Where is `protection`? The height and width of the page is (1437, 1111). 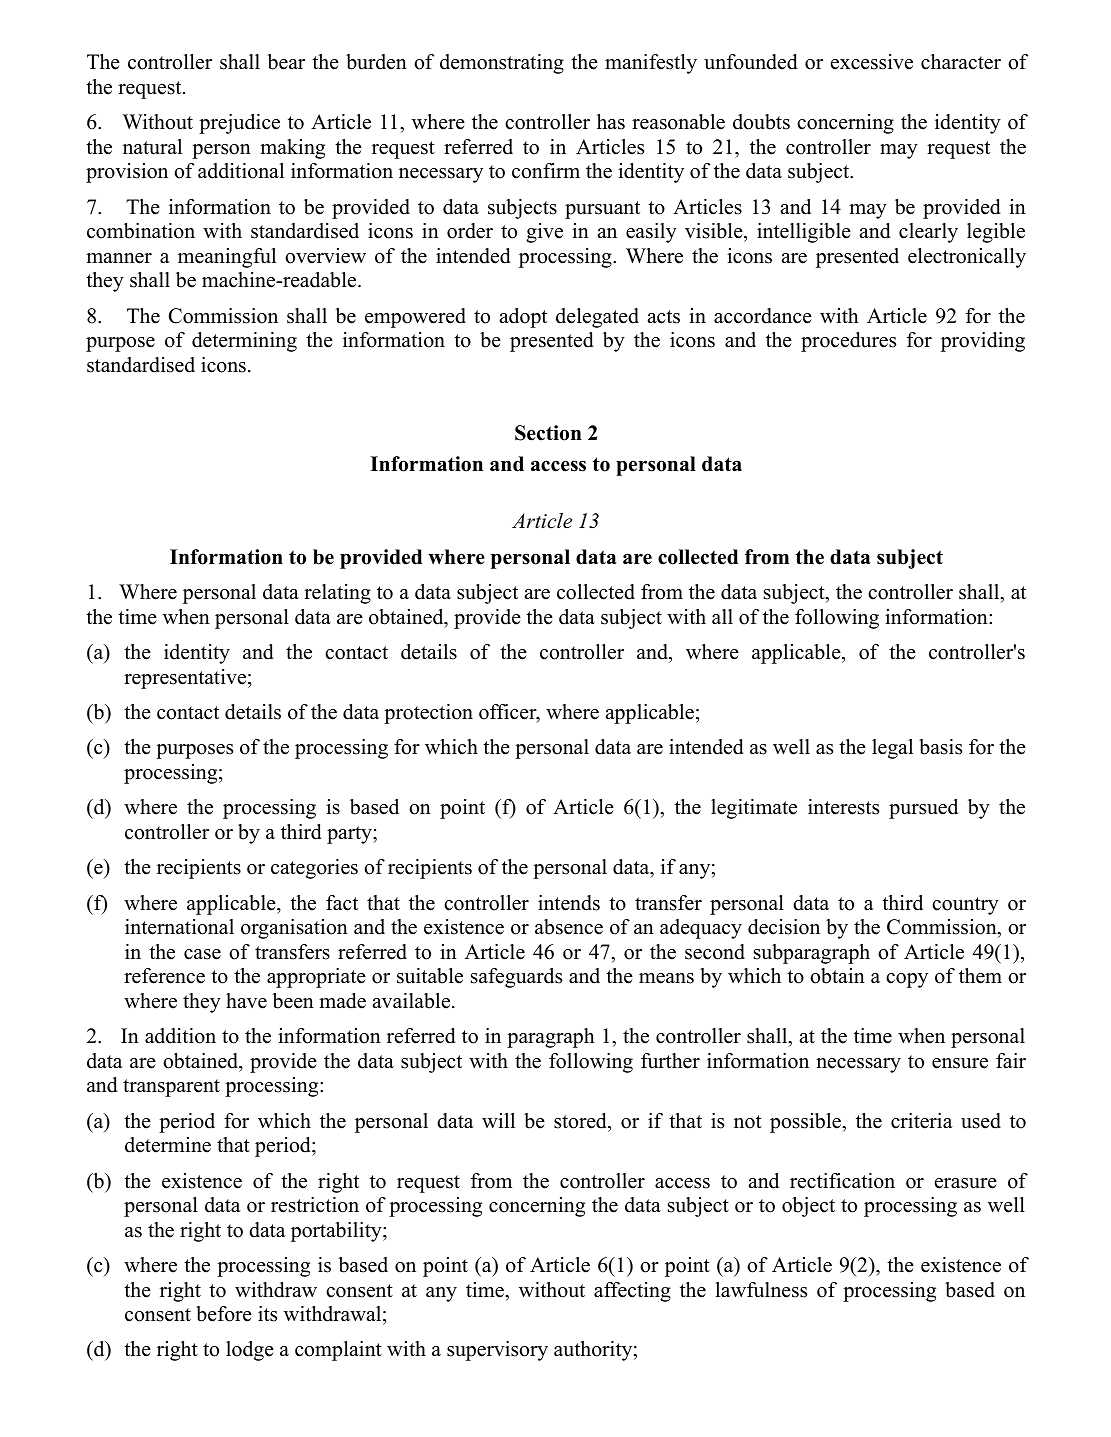 protection is located at coordinates (428, 714).
